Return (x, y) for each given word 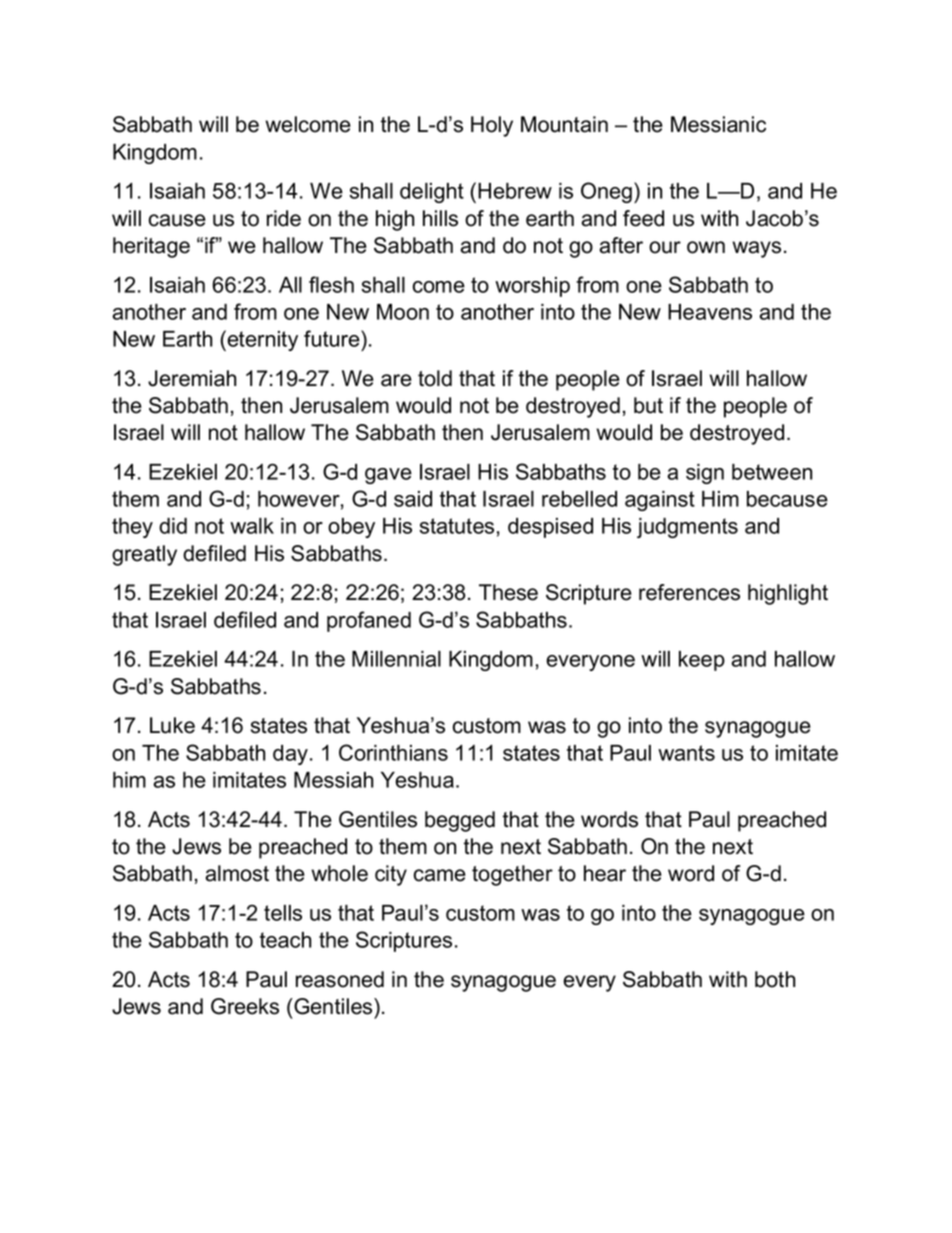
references (689, 592)
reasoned (340, 979)
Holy (492, 126)
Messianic (718, 124)
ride (284, 218)
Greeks (245, 1006)
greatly (144, 555)
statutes (456, 526)
